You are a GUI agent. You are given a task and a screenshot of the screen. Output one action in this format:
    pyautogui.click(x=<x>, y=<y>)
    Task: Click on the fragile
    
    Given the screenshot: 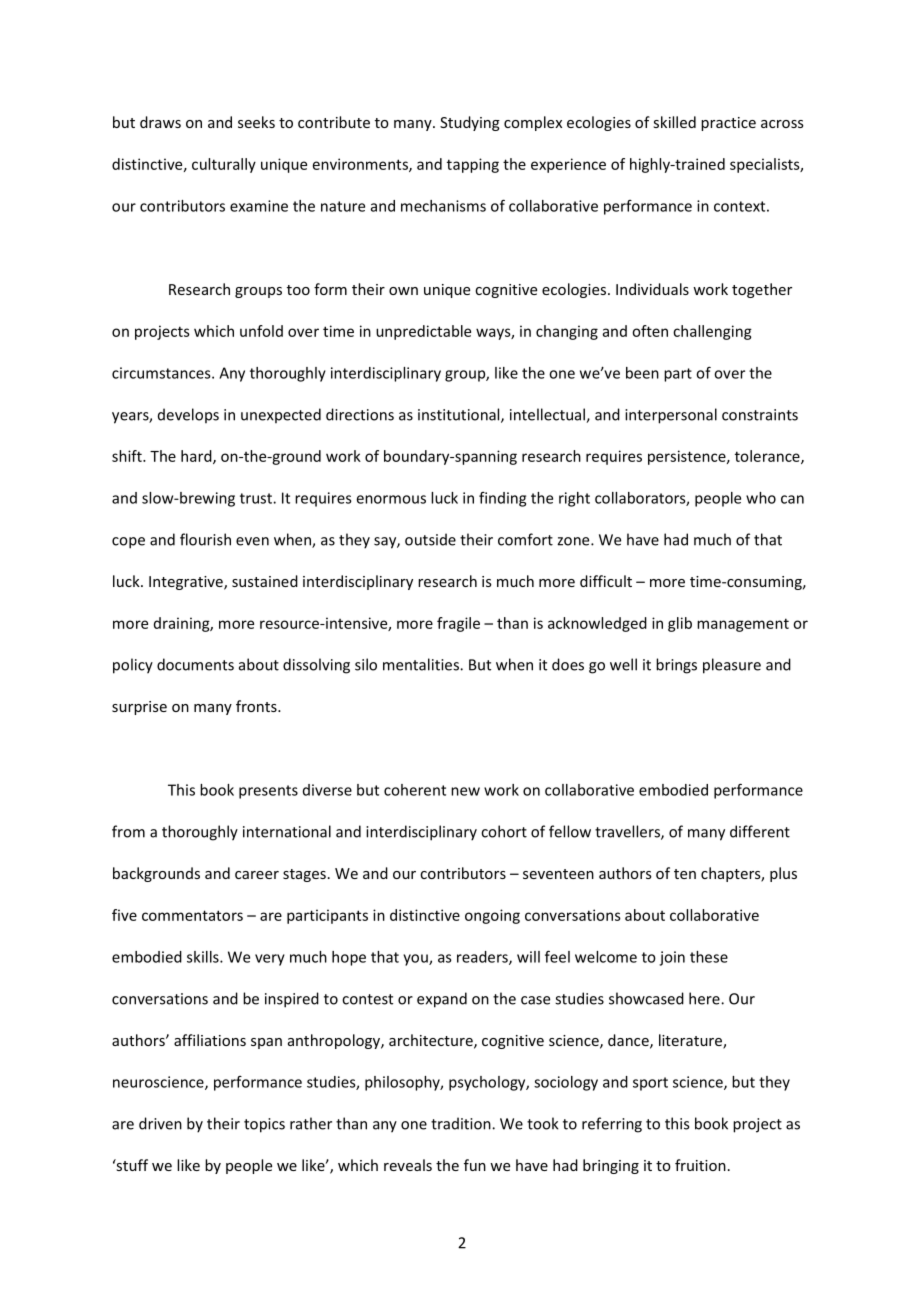 What is the action you would take?
    pyautogui.click(x=458, y=624)
